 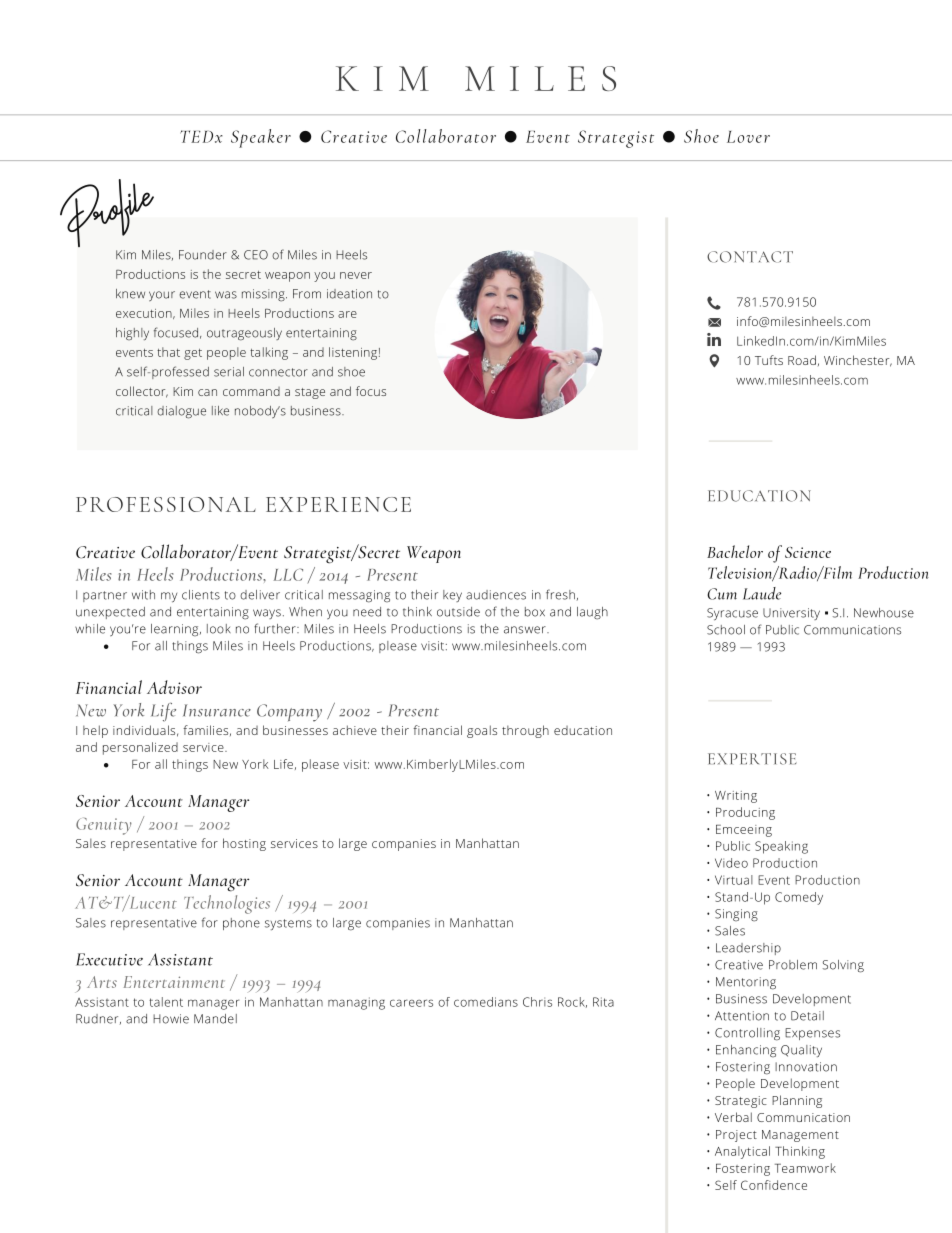 I want to click on hosting, so click(x=244, y=844).
